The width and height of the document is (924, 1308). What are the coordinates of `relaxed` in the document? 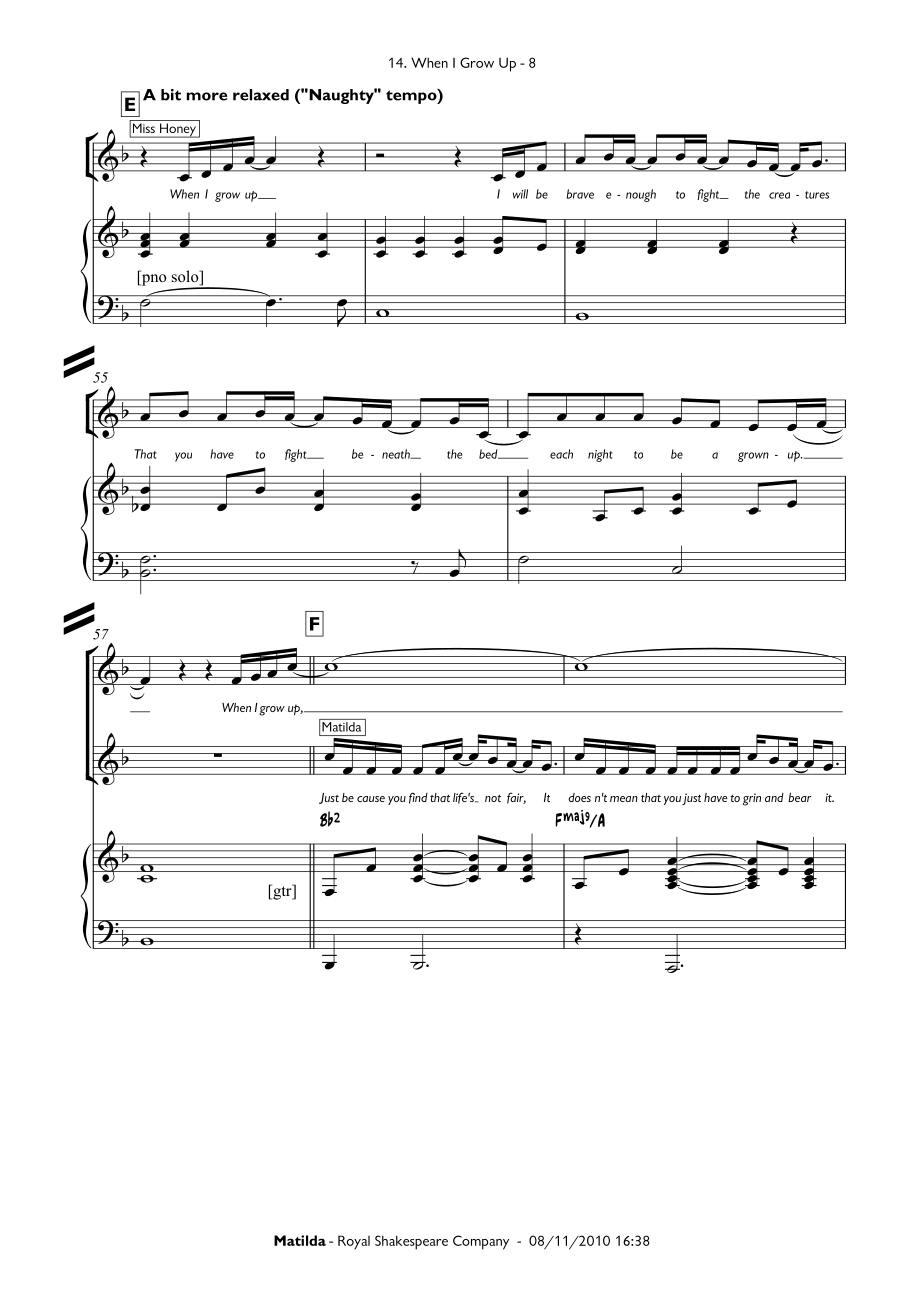 It's located at (261, 95).
